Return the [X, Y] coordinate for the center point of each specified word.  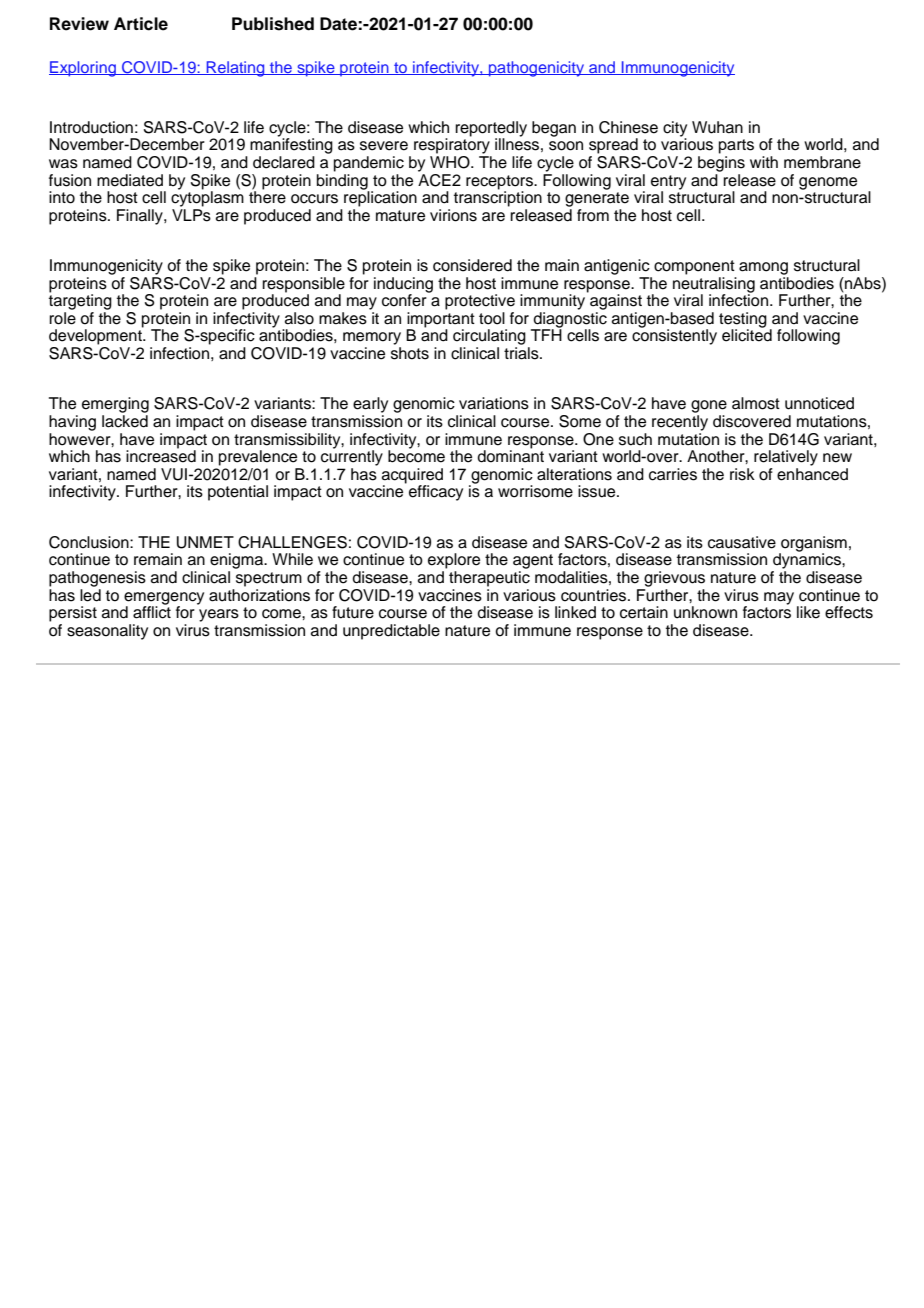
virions [453, 215]
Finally [141, 217]
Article [141, 24]
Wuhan [717, 127]
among [763, 268]
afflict [152, 611]
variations [494, 403]
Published [273, 24]
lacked [125, 421]
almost [756, 403]
